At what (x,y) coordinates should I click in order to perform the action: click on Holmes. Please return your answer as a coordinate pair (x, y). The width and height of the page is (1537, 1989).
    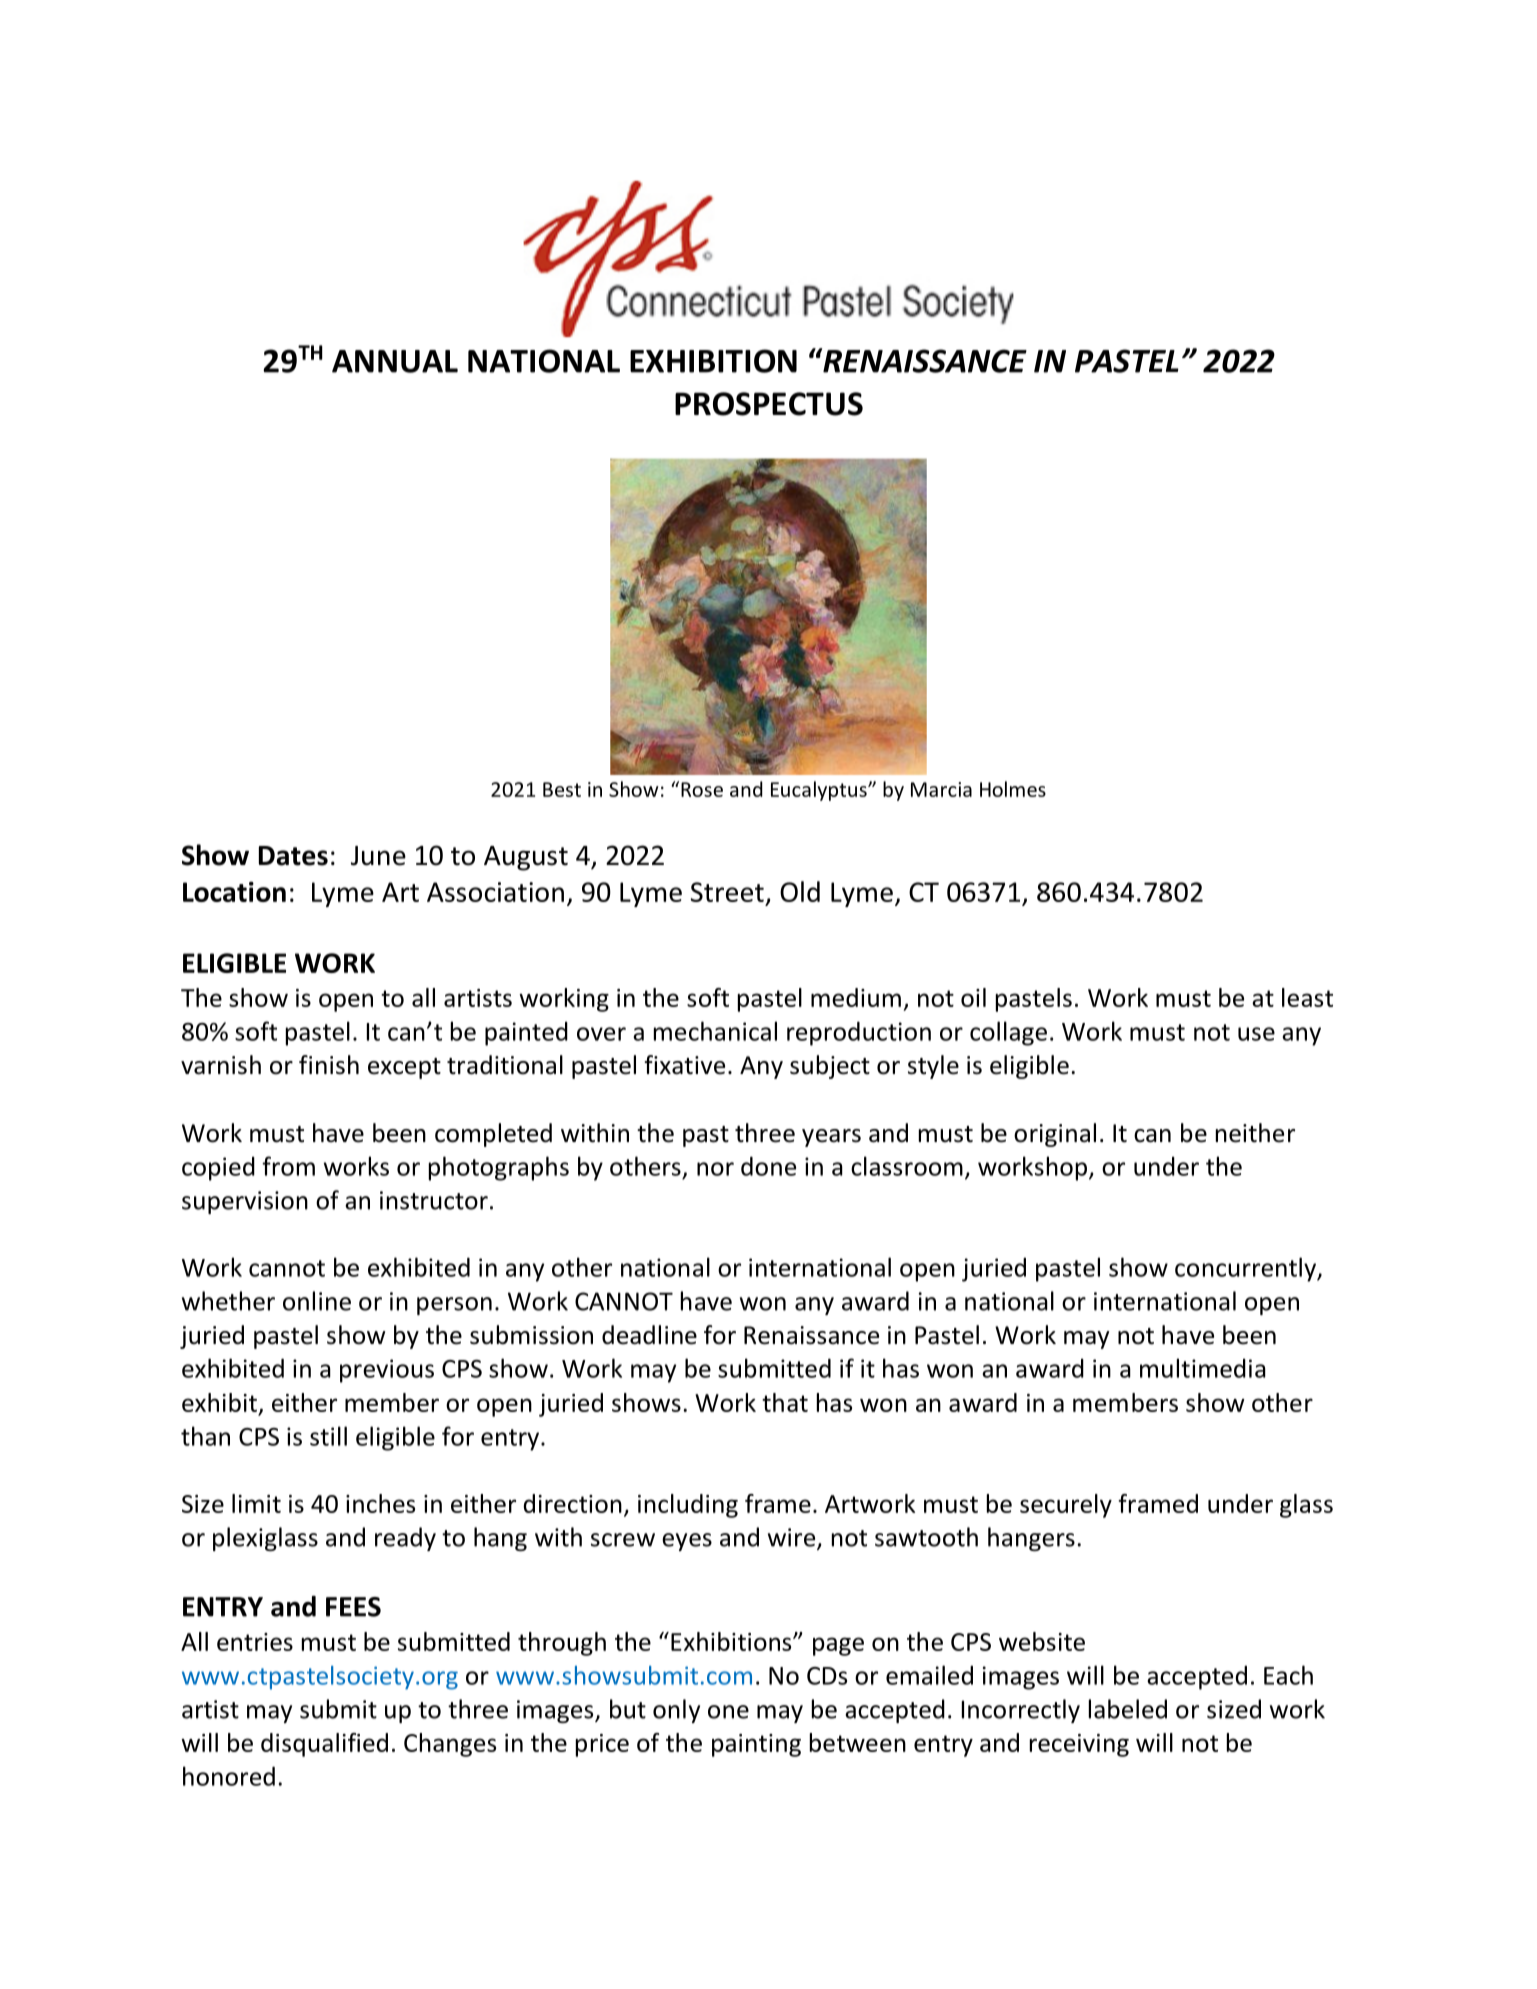
    Looking at the image, I should click on (1013, 789).
